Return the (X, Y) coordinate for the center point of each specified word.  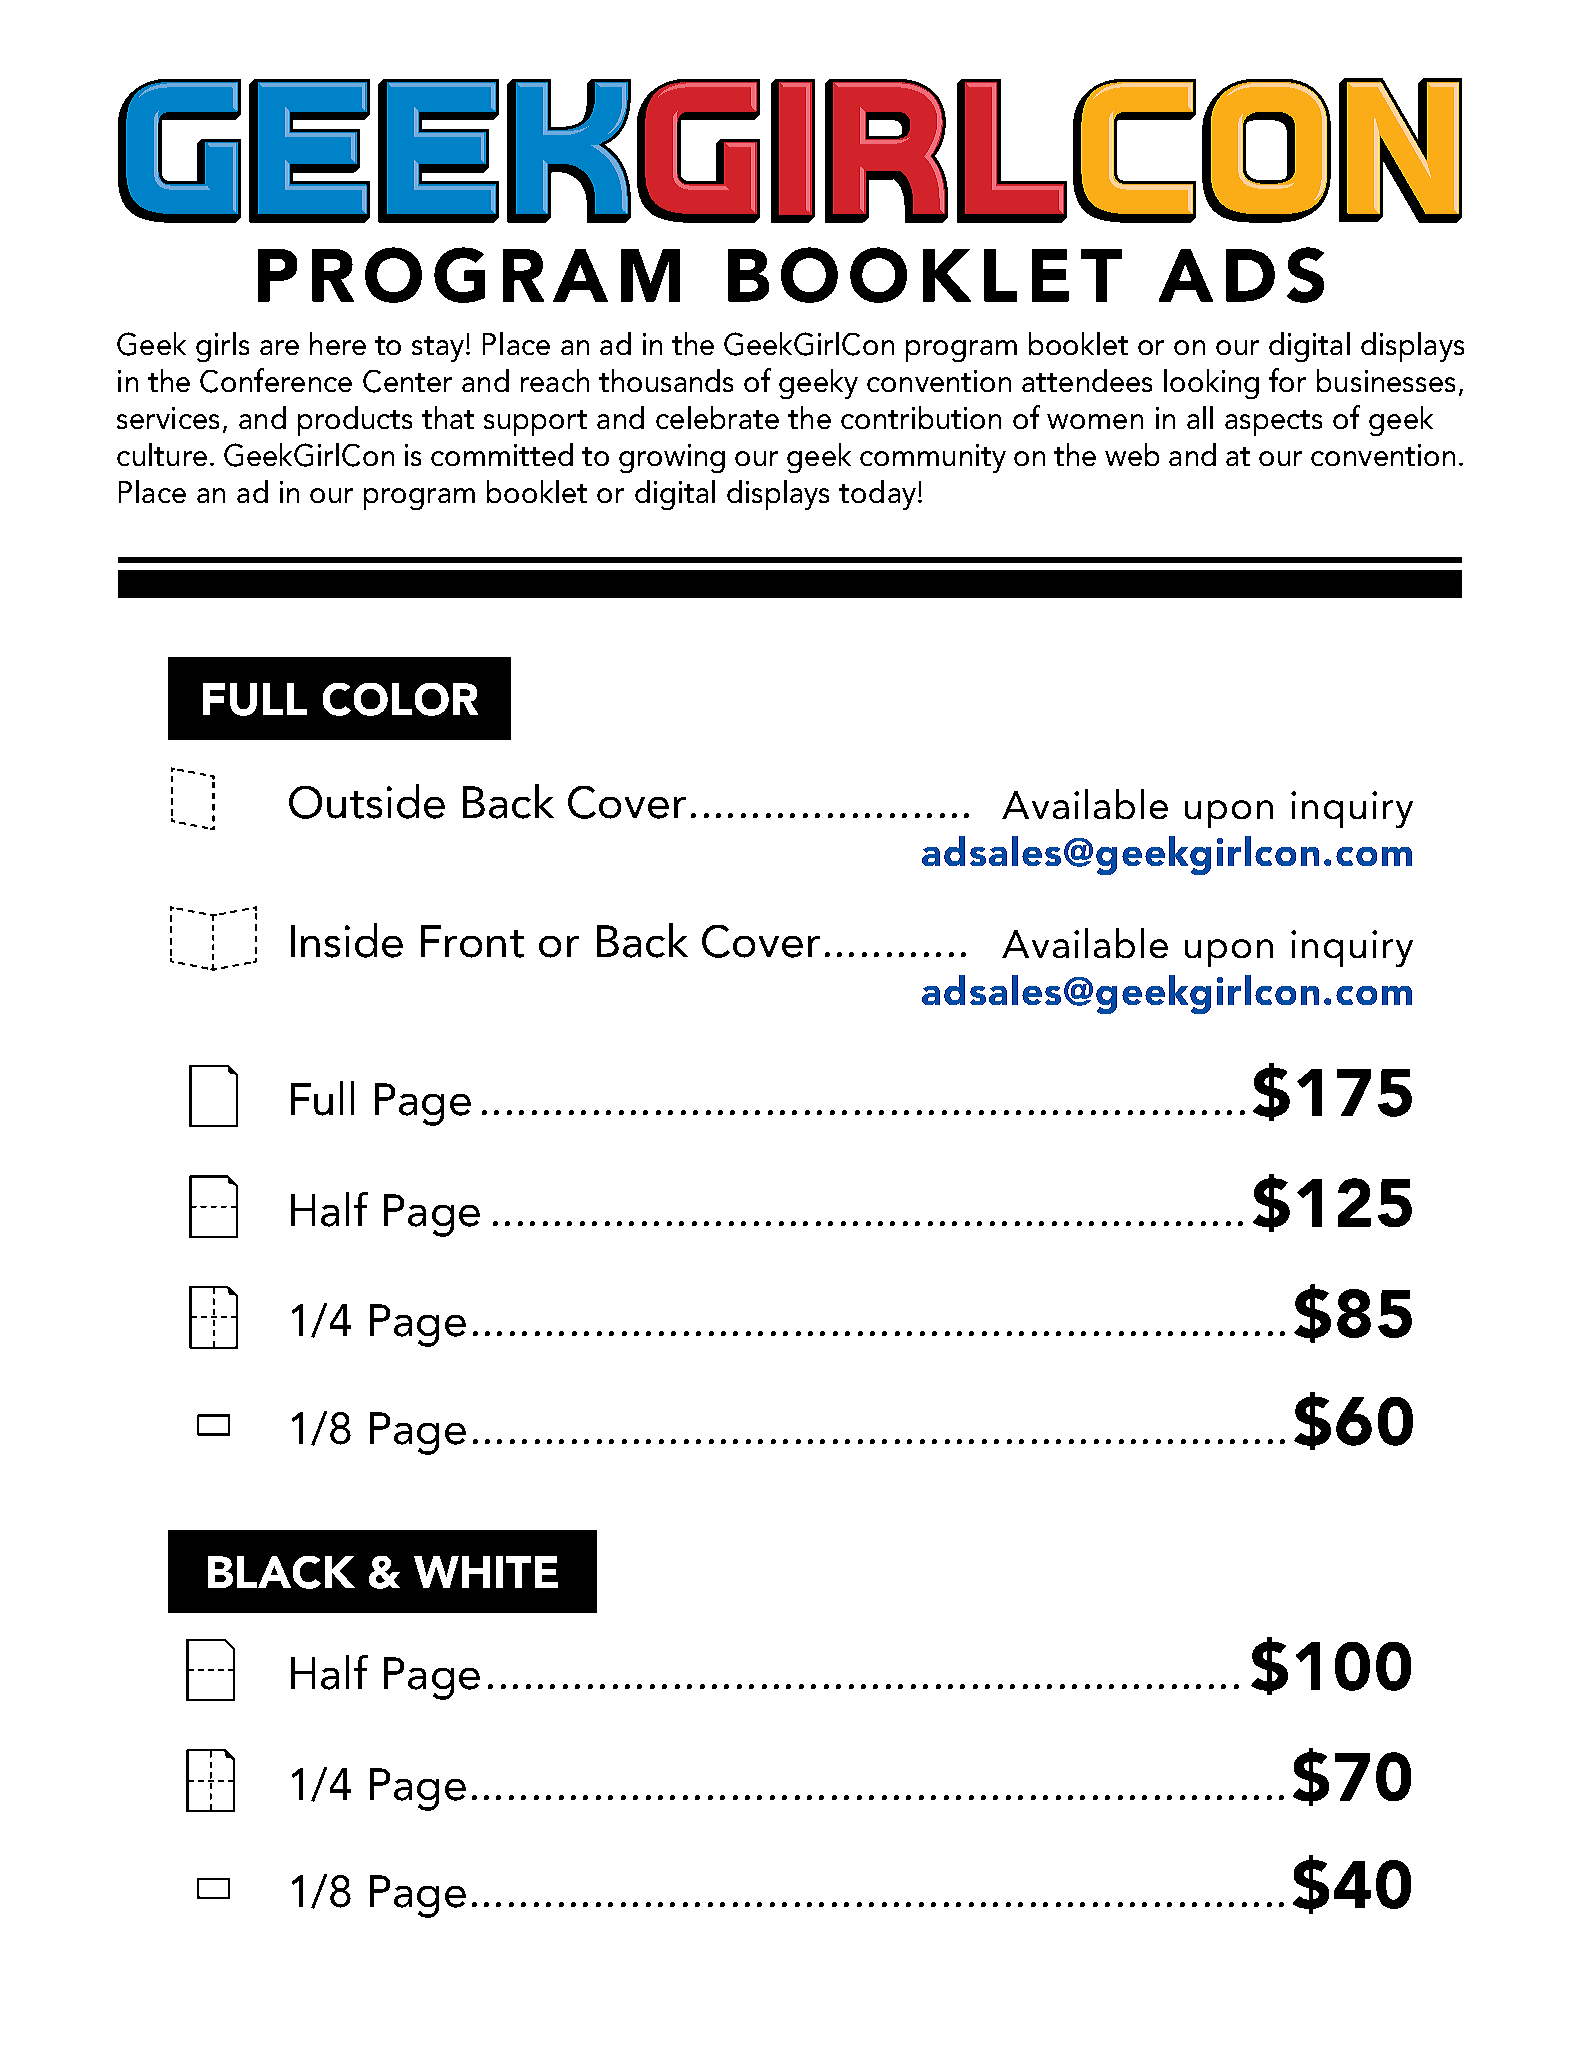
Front (472, 941)
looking (1211, 384)
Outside (367, 801)
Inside (347, 940)
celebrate (717, 417)
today (877, 495)
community (933, 458)
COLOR (400, 699)
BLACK (281, 1572)
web (1132, 454)
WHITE (486, 1572)
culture (162, 454)
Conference (276, 380)
